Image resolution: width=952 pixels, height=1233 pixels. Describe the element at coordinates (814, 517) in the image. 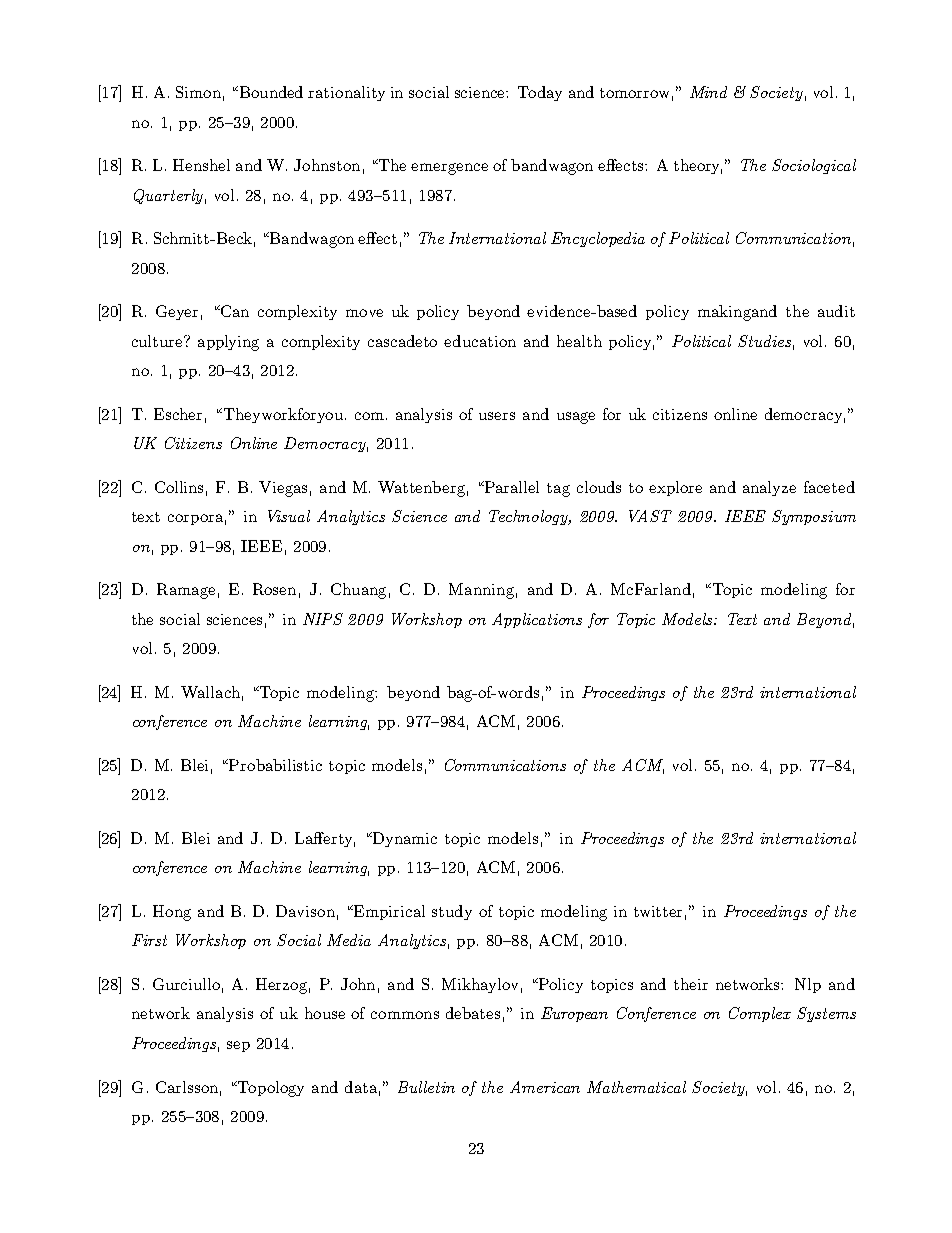

I see `Symposium` at that location.
